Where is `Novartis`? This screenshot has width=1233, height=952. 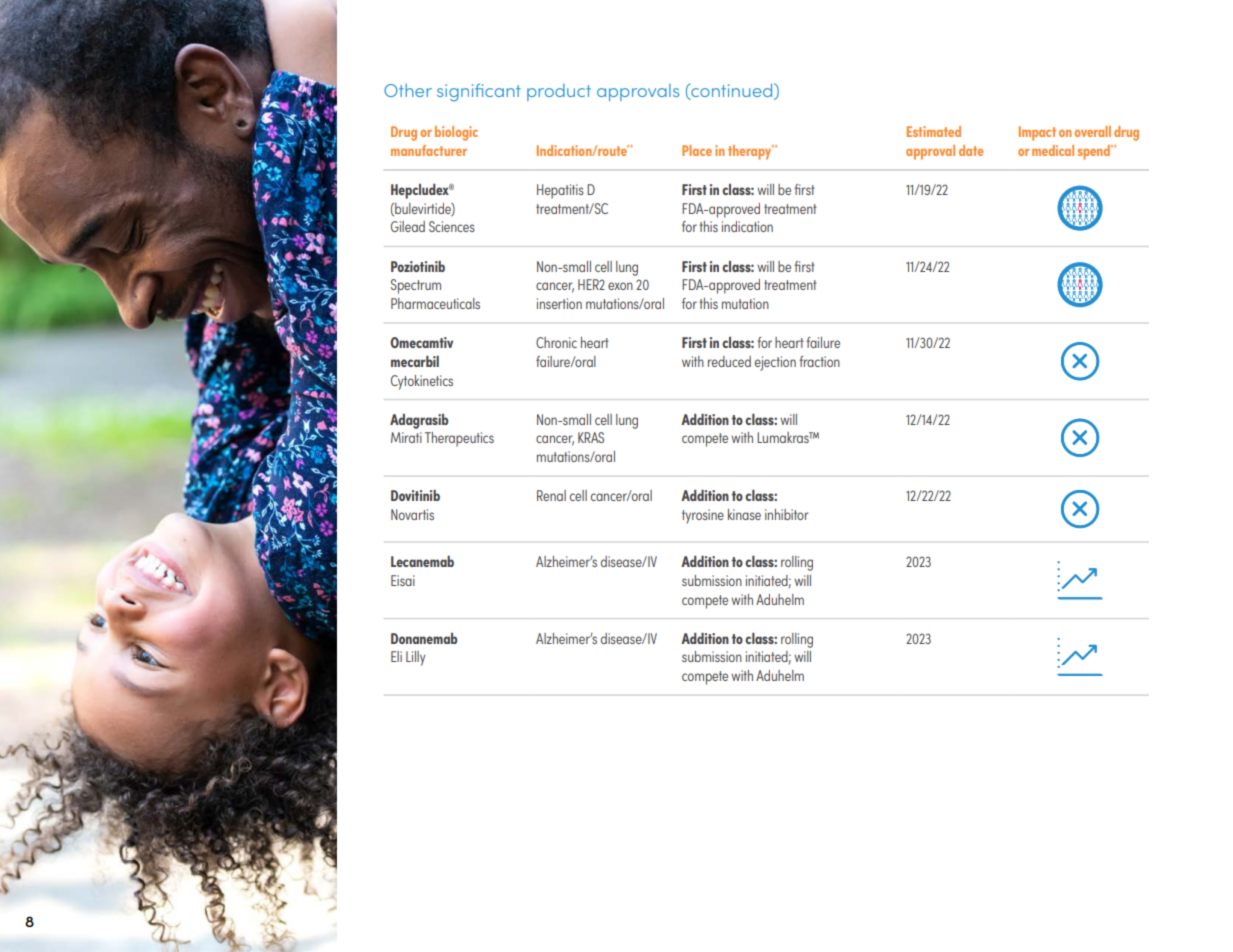
Novartis is located at coordinates (412, 514).
